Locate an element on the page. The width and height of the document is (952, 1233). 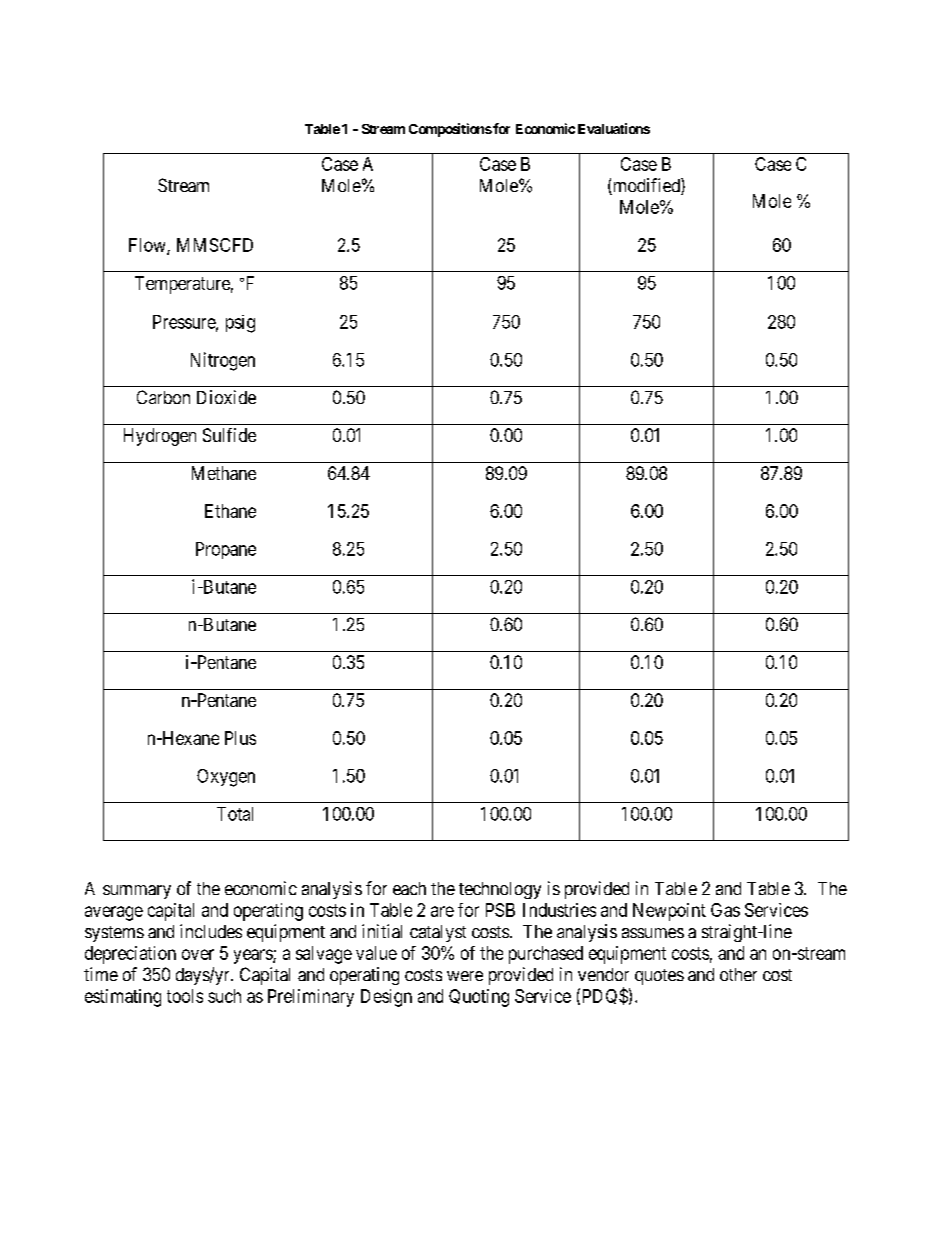
modified is located at coordinates (646, 186).
